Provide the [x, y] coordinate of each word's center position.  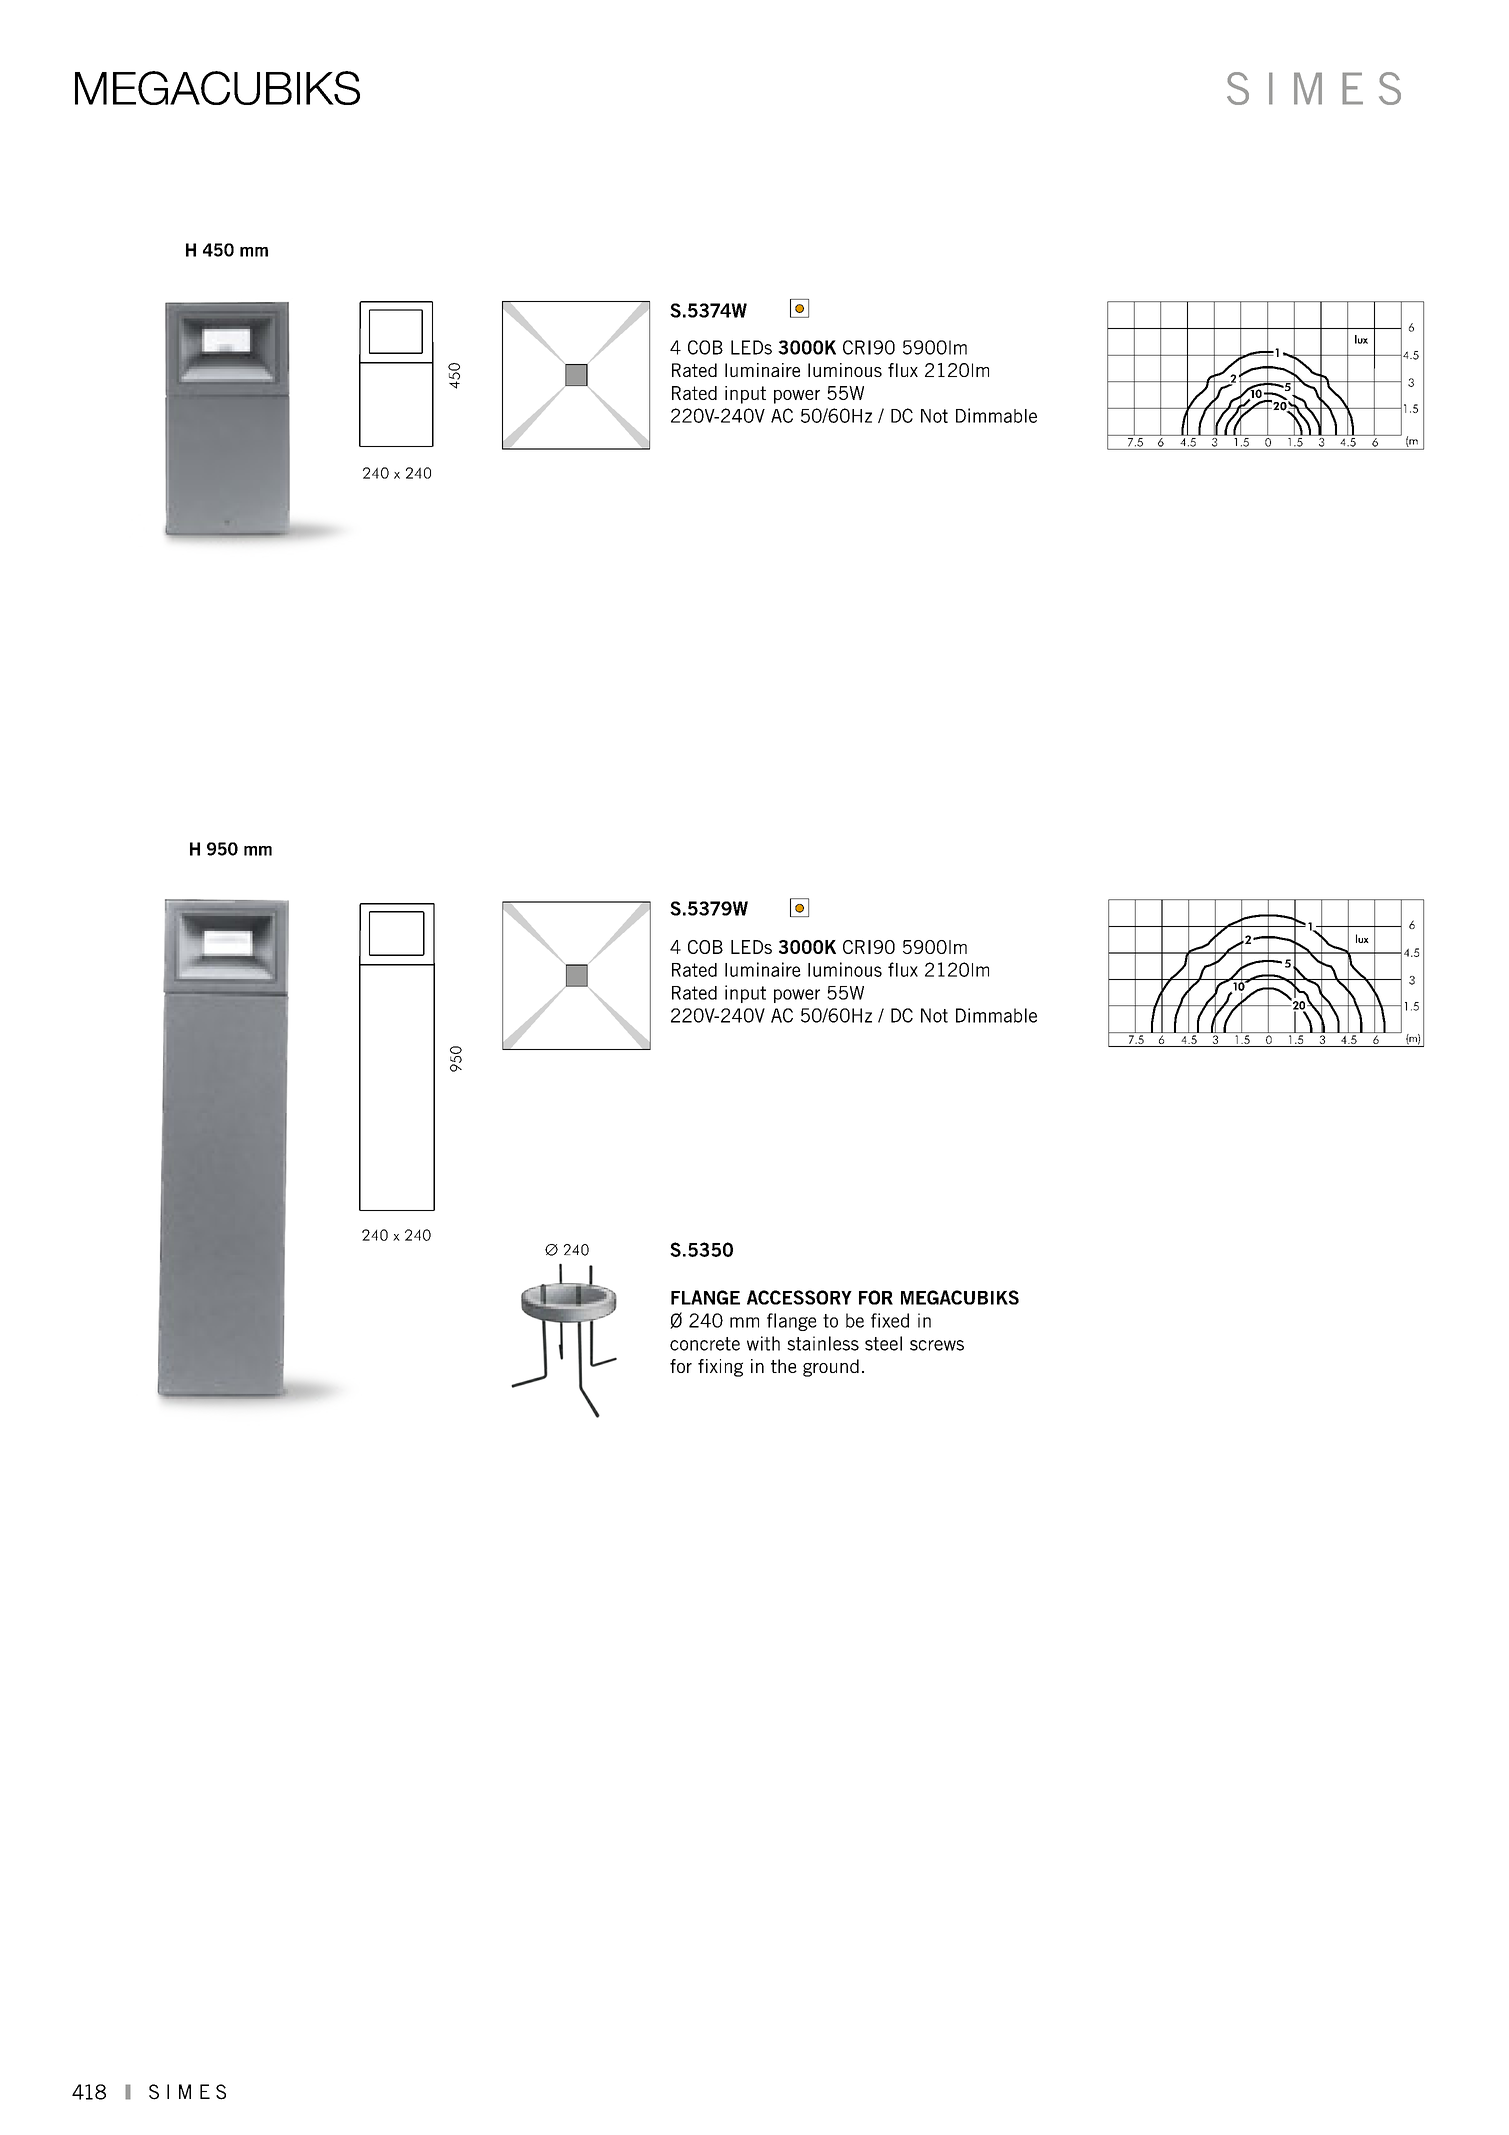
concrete [705, 1344]
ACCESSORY [799, 1297]
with [763, 1343]
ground [831, 1368]
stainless [823, 1343]
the [784, 1366]
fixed [890, 1320]
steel [883, 1343]
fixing [720, 1368]
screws [937, 1345]
